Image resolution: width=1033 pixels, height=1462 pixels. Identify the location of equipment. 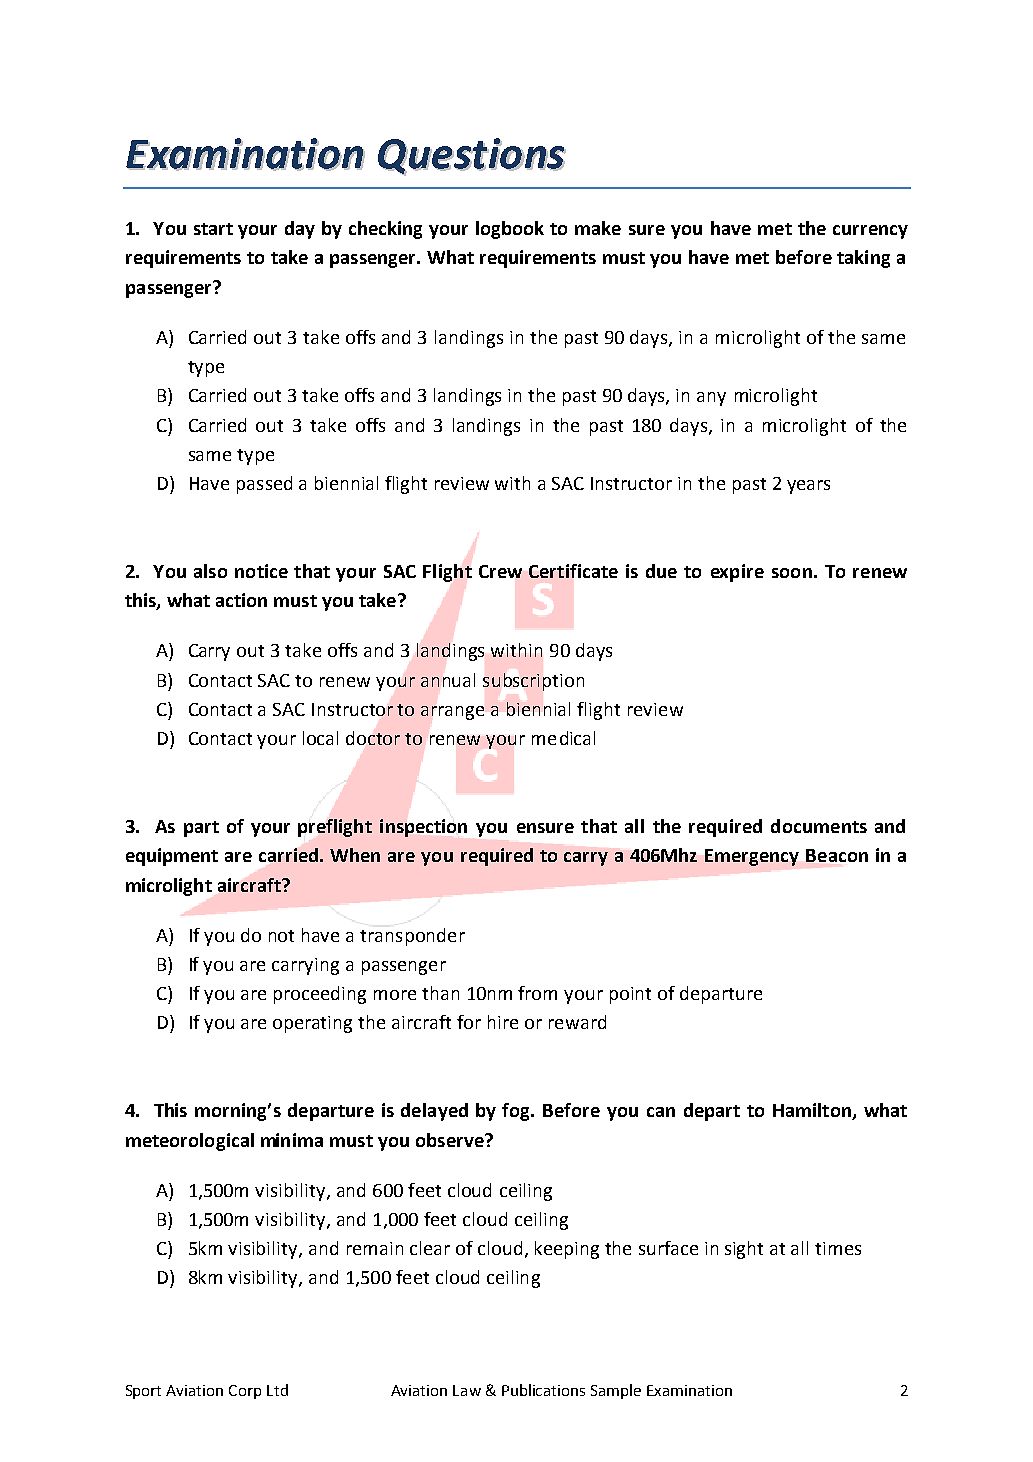
(172, 857).
